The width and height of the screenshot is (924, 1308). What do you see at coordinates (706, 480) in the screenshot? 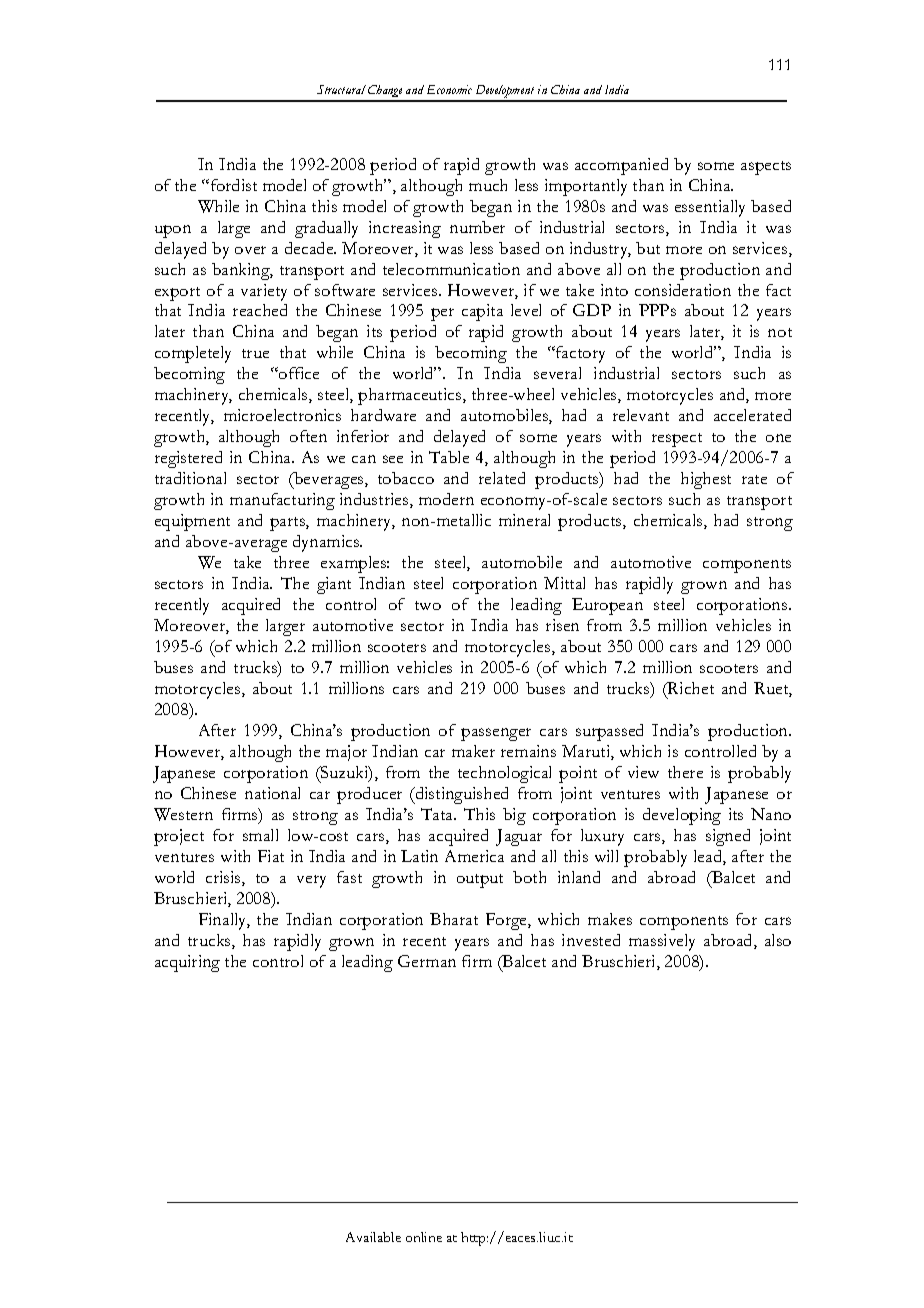
I see `highest` at bounding box center [706, 480].
